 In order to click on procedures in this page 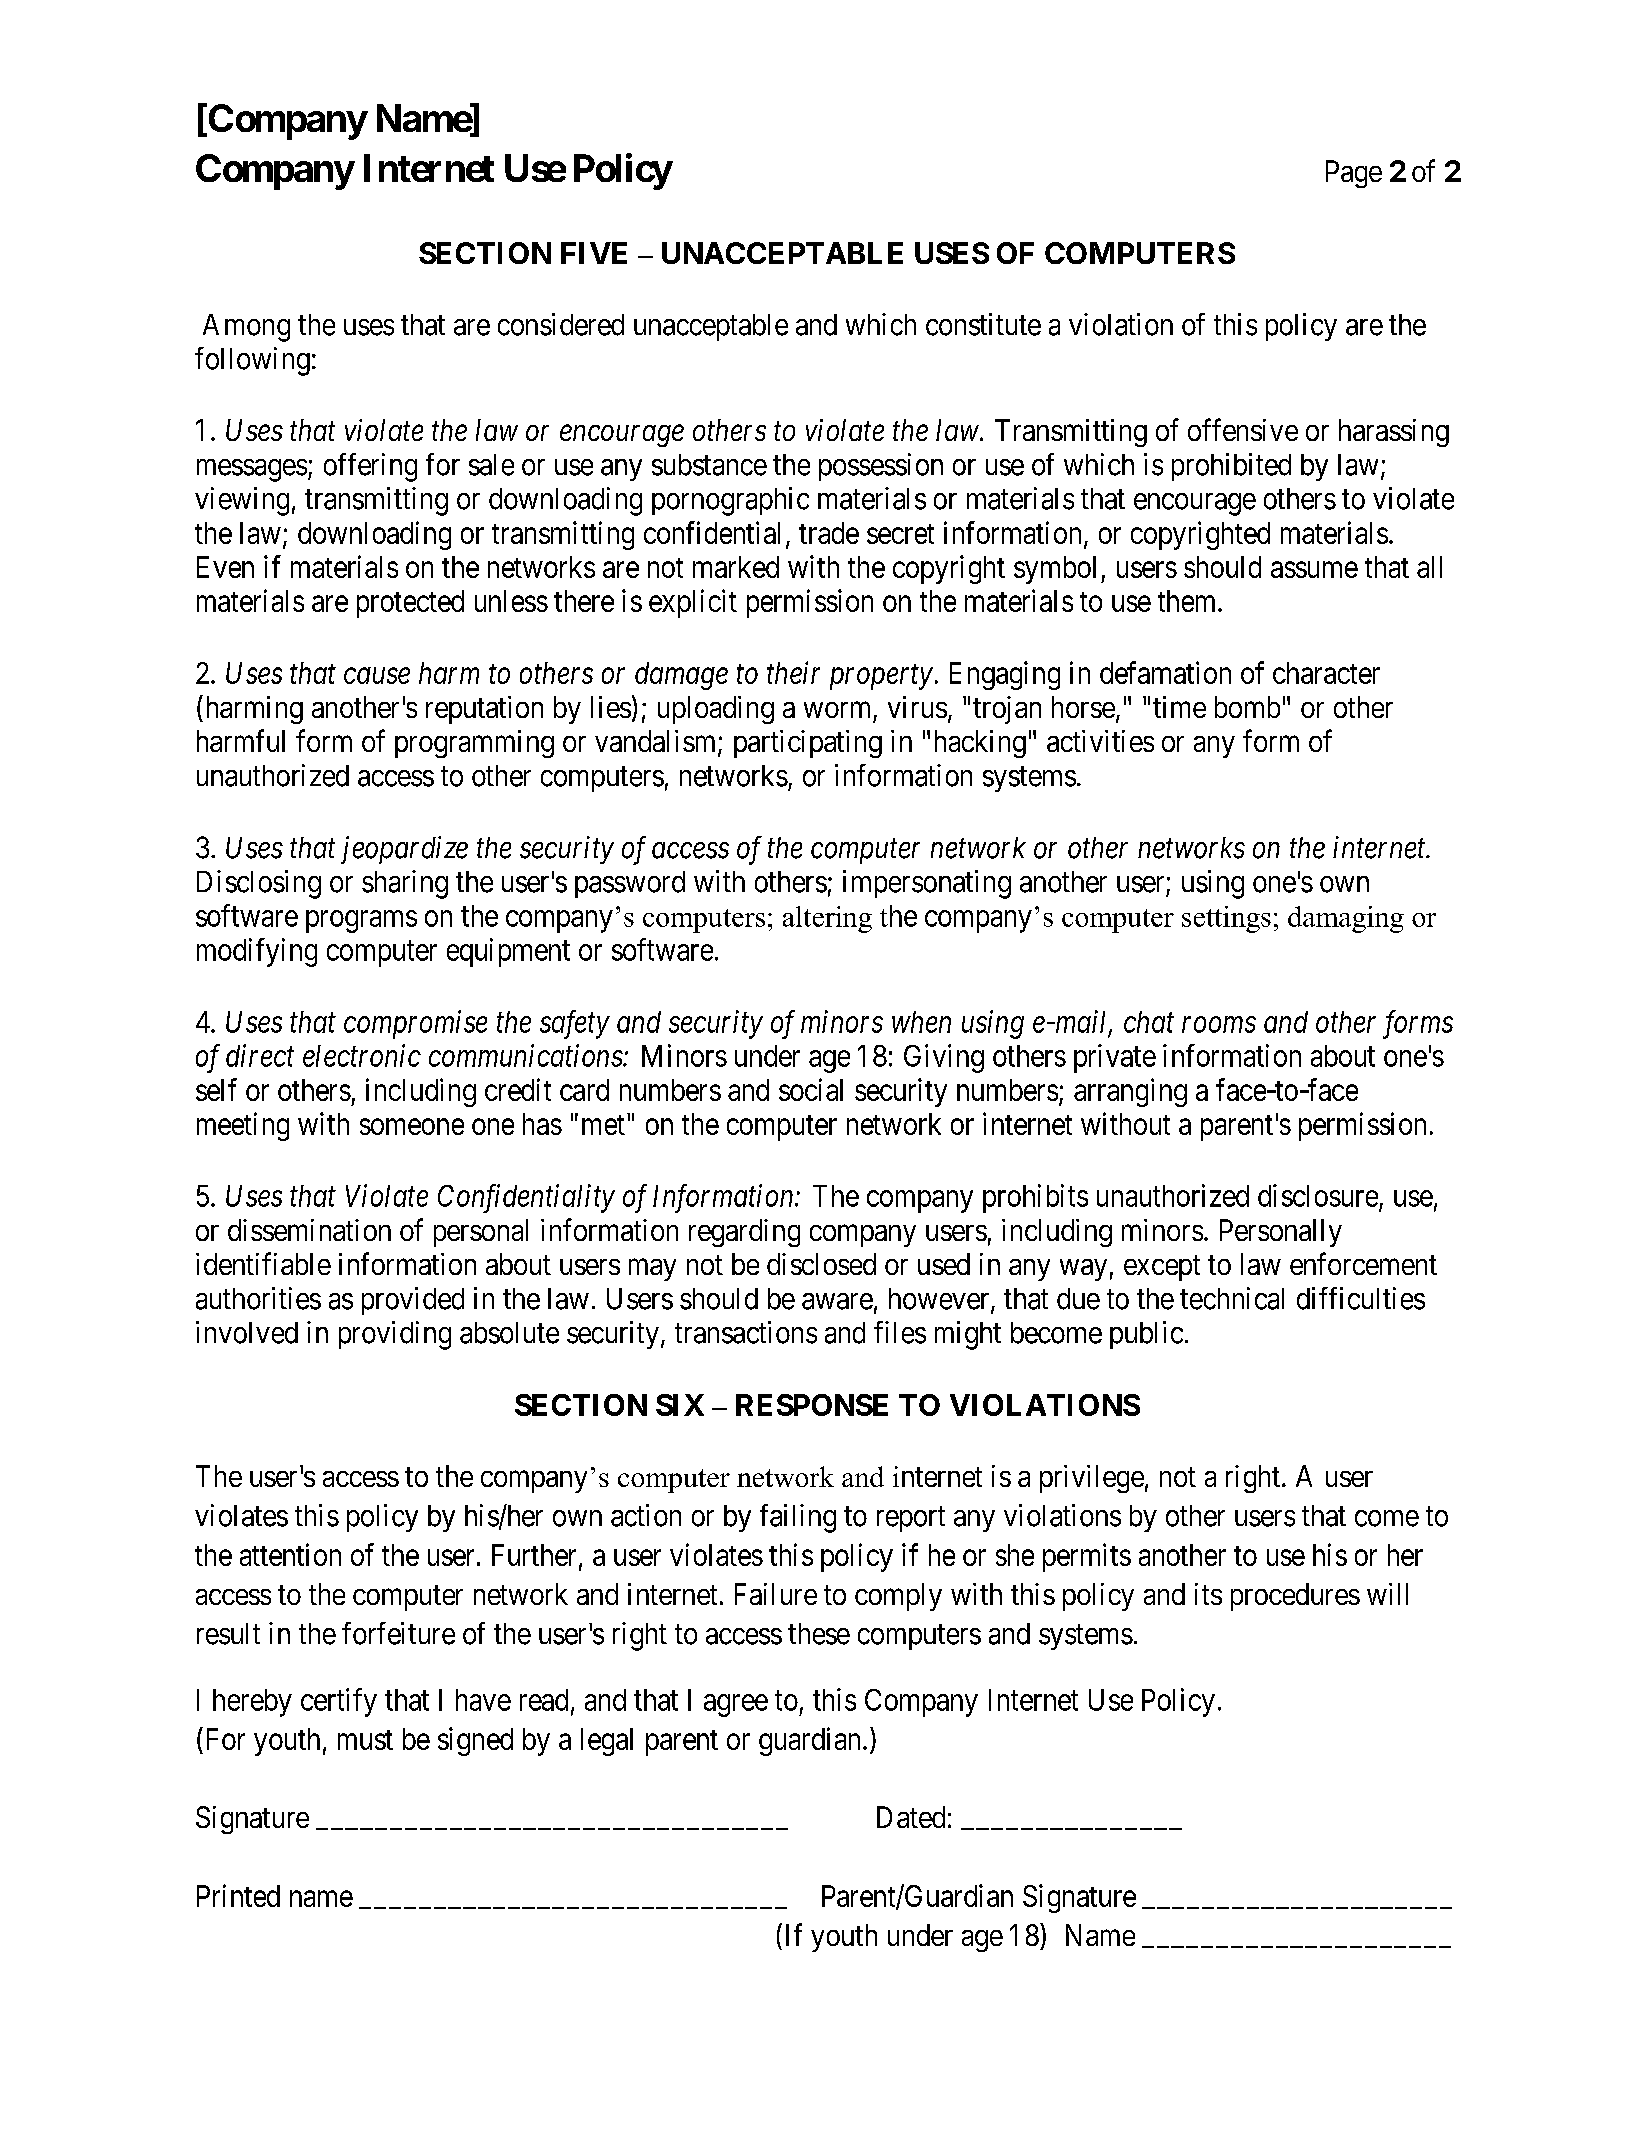, I will do `click(1295, 1597)`.
